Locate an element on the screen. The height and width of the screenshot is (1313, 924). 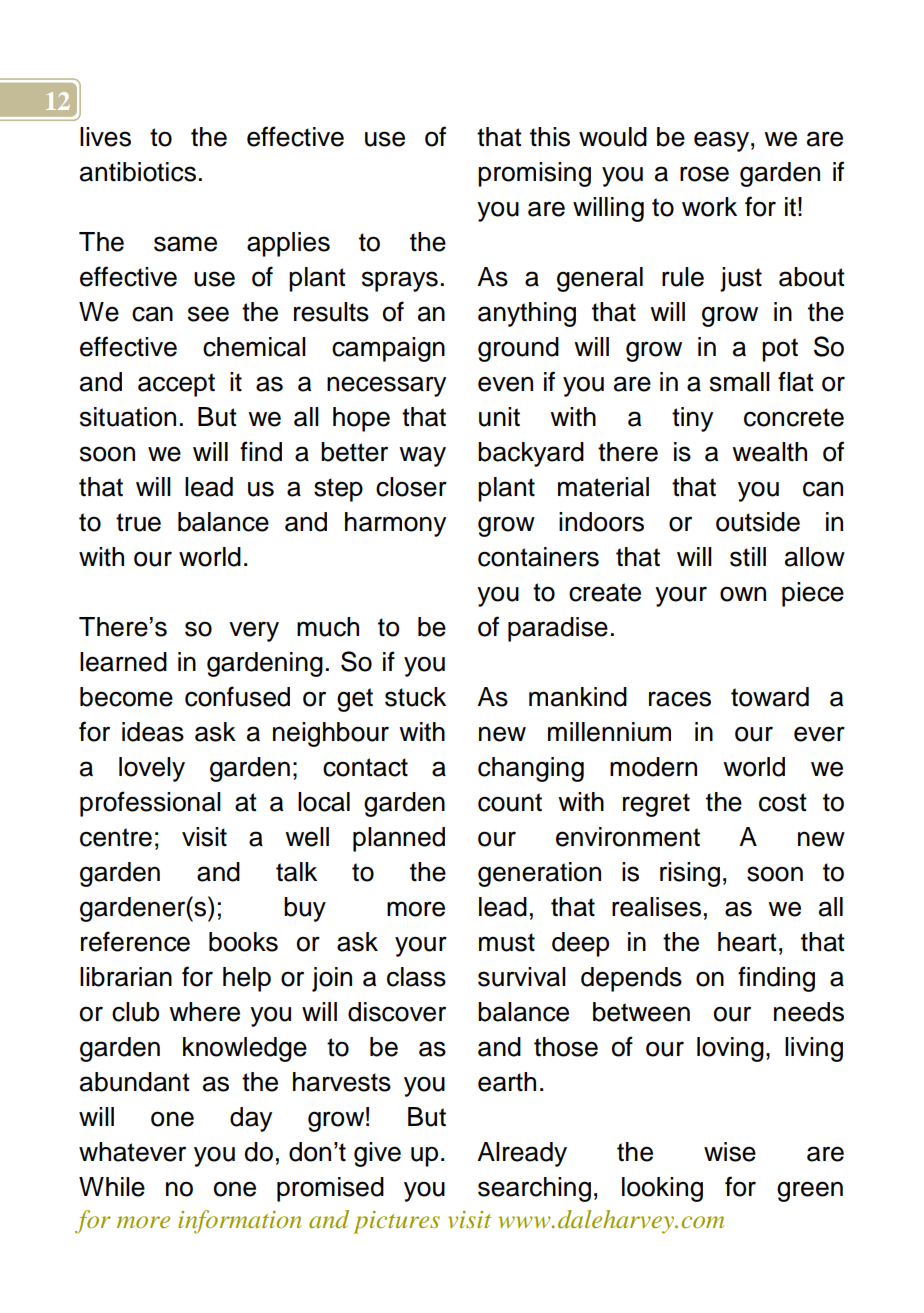
closer is located at coordinates (411, 487).
